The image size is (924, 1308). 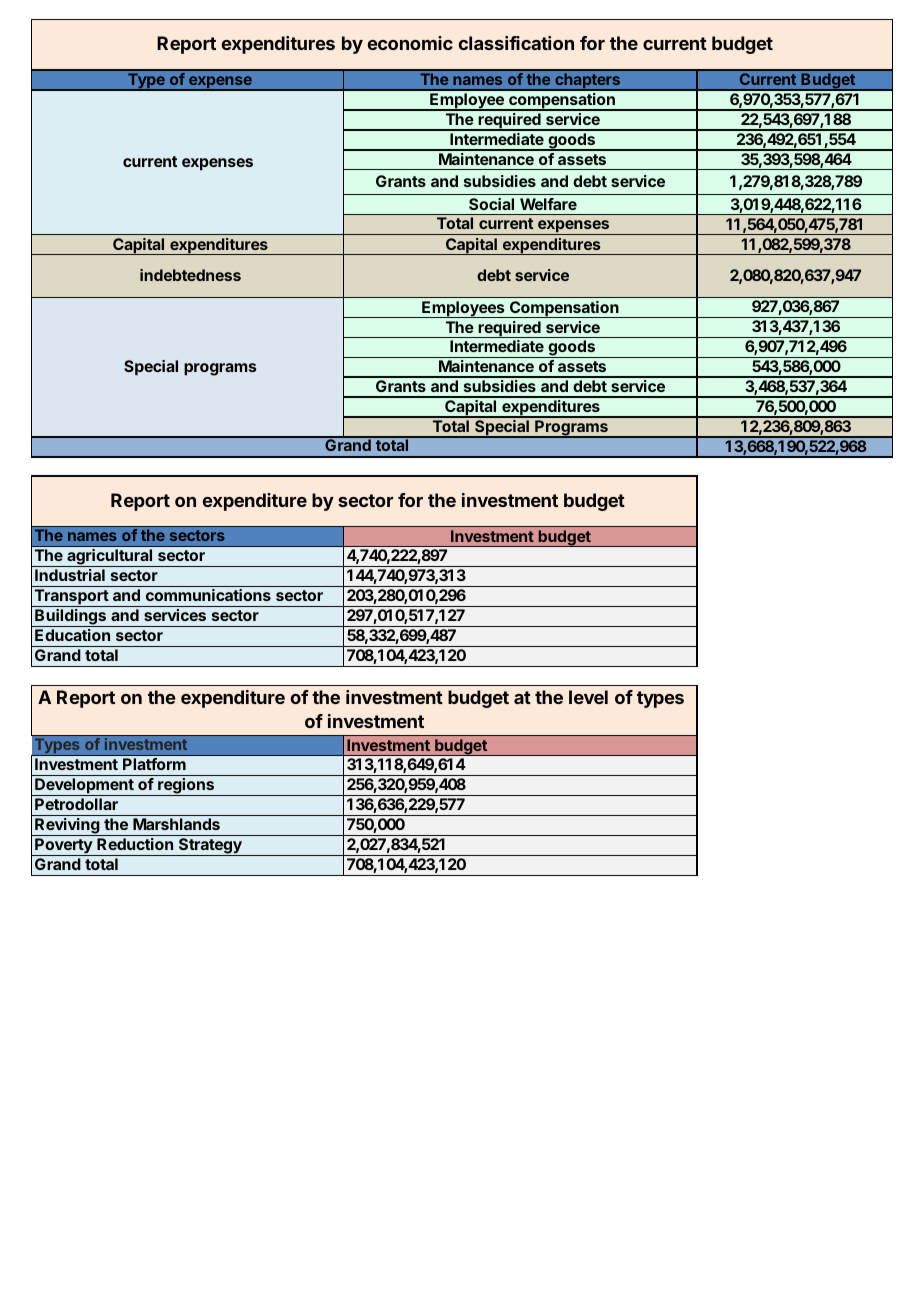 I want to click on Transport, so click(x=71, y=598).
